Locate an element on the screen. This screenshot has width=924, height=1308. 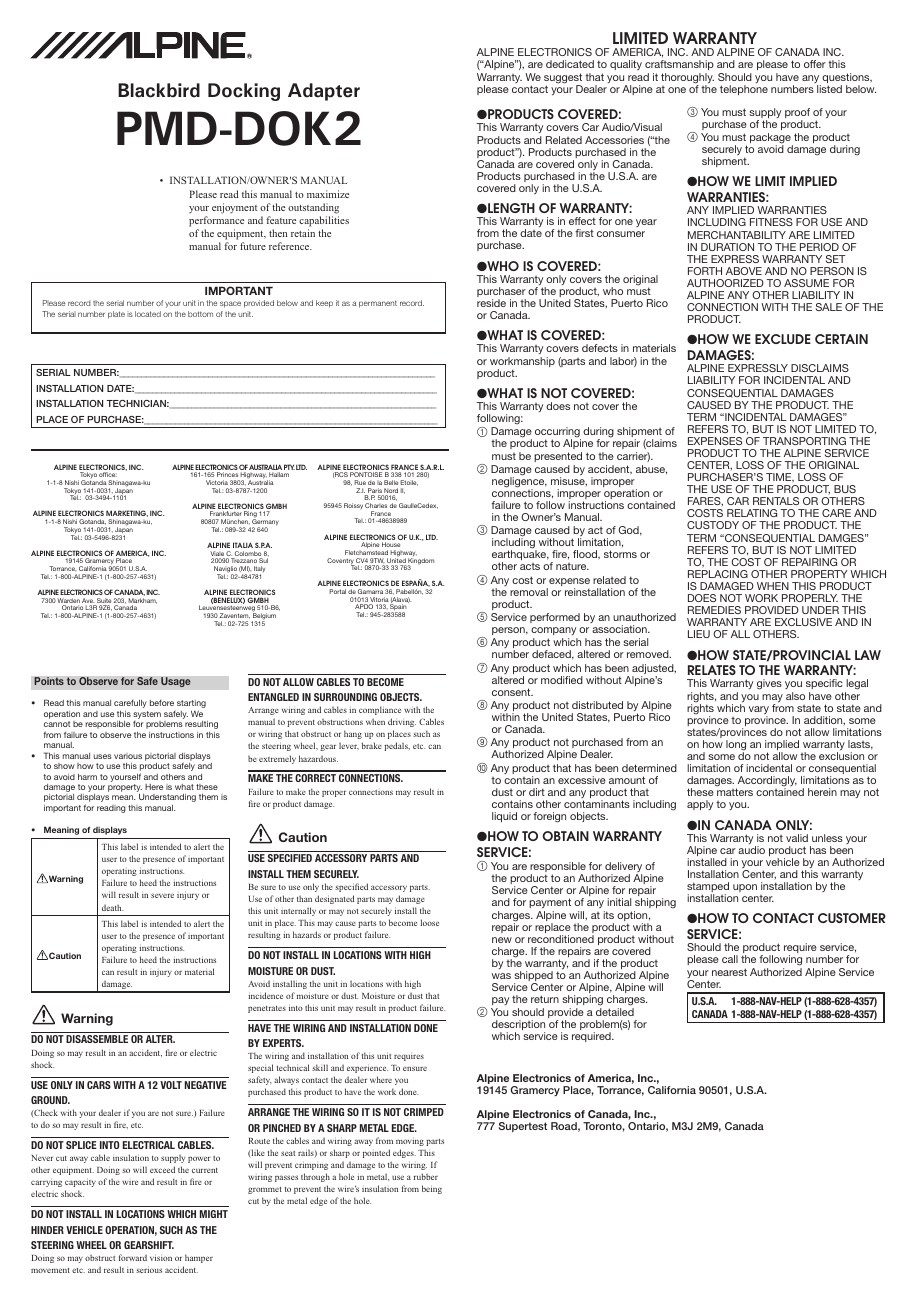
various is located at coordinates (128, 756).
